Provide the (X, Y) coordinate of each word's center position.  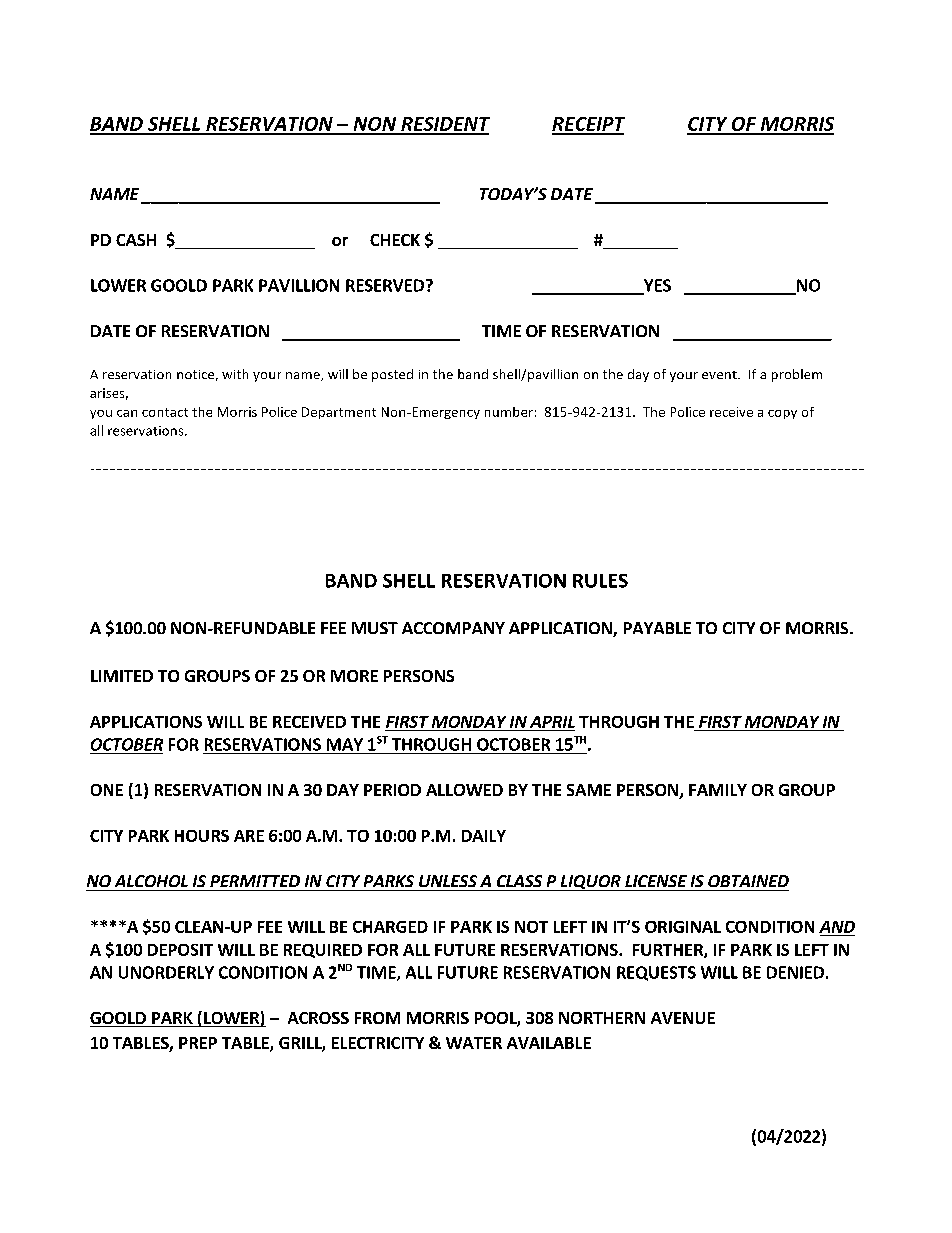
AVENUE (683, 1018)
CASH (136, 240)
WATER (474, 1043)
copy (782, 414)
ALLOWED (464, 790)
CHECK (395, 240)
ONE (107, 790)
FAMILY (718, 790)
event (720, 375)
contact (165, 412)
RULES (600, 581)
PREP (198, 1043)
